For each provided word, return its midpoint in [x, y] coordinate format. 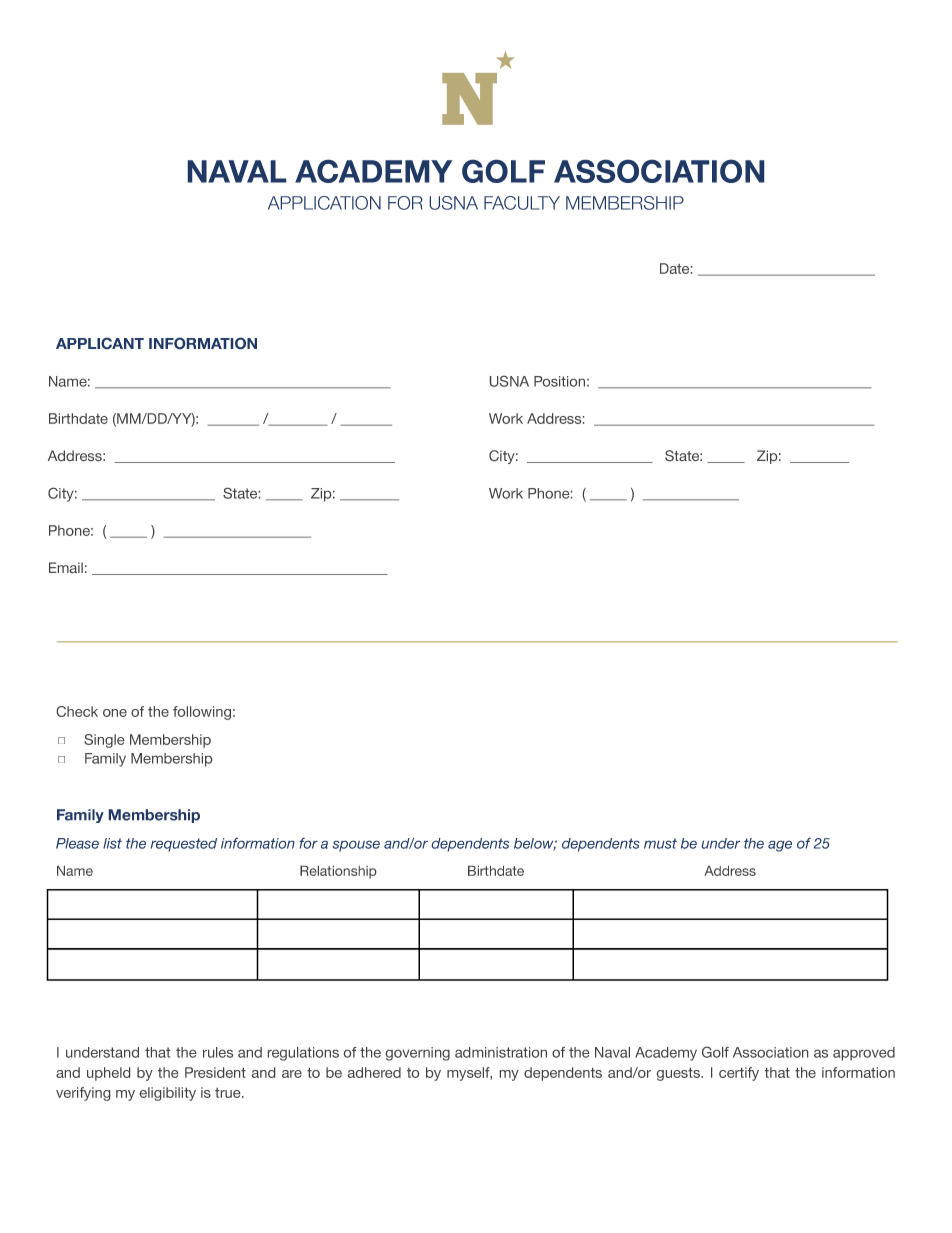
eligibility [168, 1094]
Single [104, 741]
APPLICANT [100, 343]
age [780, 846]
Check [77, 711]
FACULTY [522, 203]
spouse [356, 846]
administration [501, 1052]
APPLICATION [324, 203]
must [660, 843]
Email [66, 567]
